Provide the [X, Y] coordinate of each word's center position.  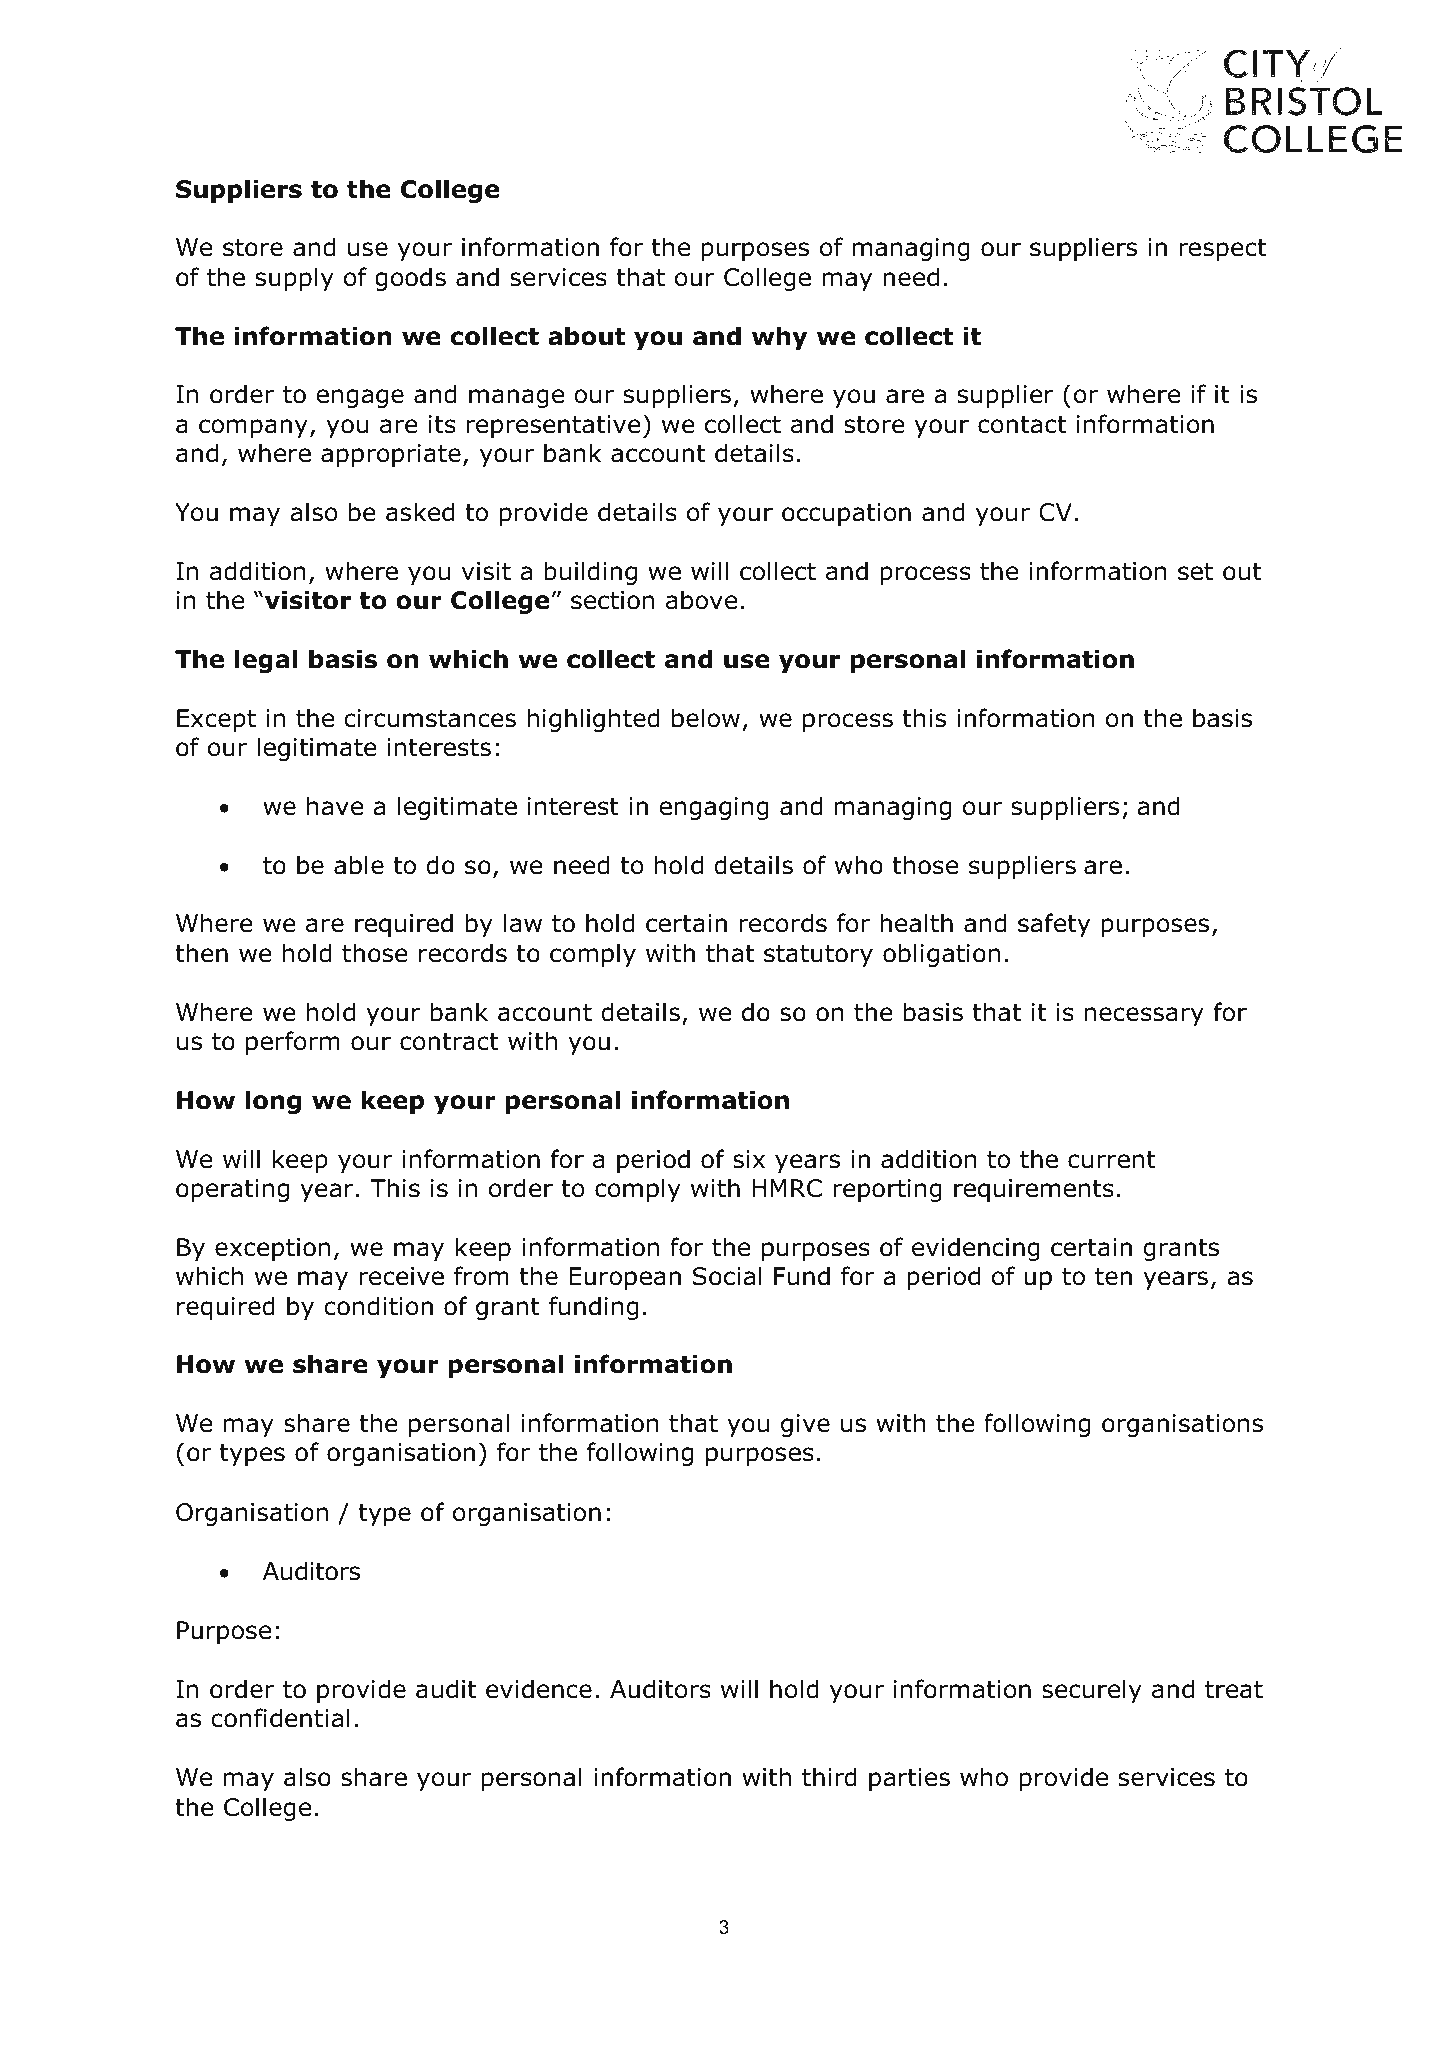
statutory [818, 956]
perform [293, 1043]
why [779, 338]
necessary [1144, 1016]
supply [295, 279]
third [829, 1777]
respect [1222, 250]
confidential [280, 1718]
